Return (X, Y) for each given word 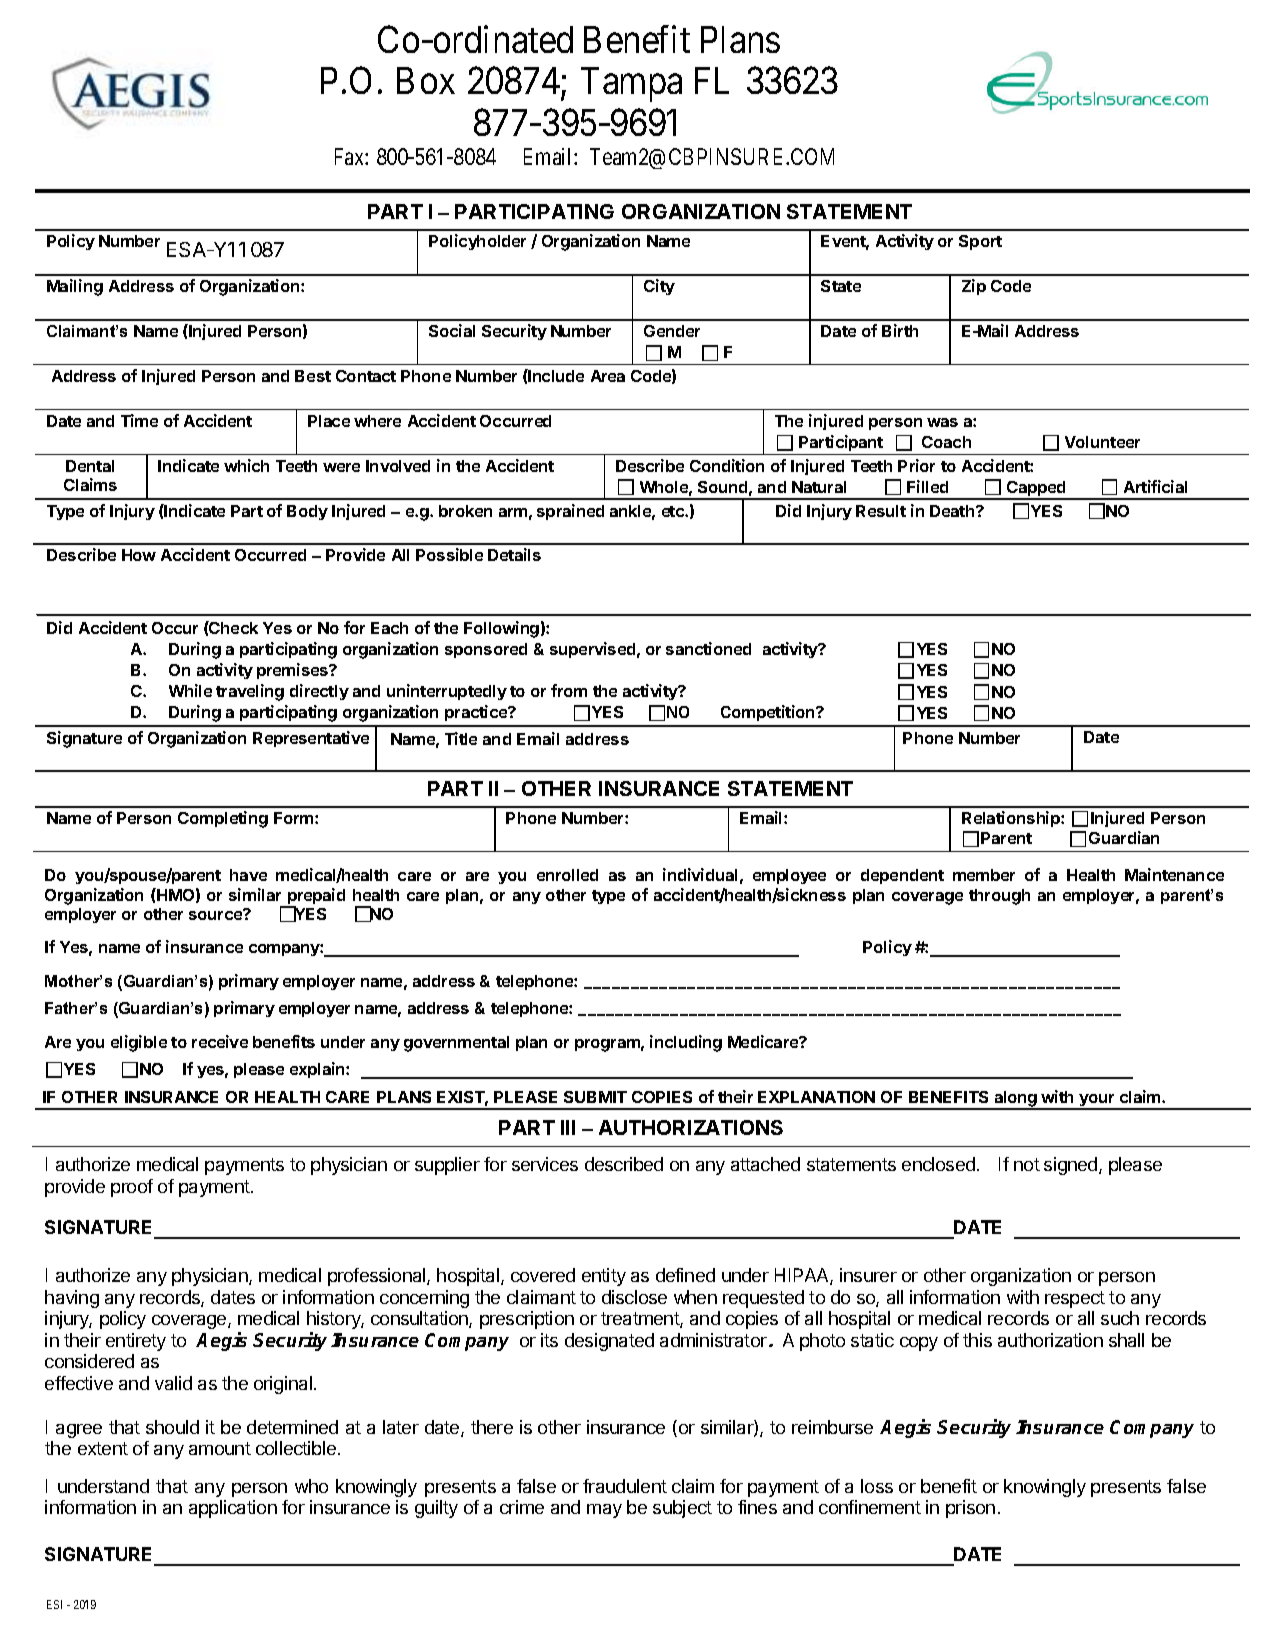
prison (970, 1509)
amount (220, 1448)
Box (426, 81)
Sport (980, 242)
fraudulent (625, 1486)
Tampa (631, 85)
